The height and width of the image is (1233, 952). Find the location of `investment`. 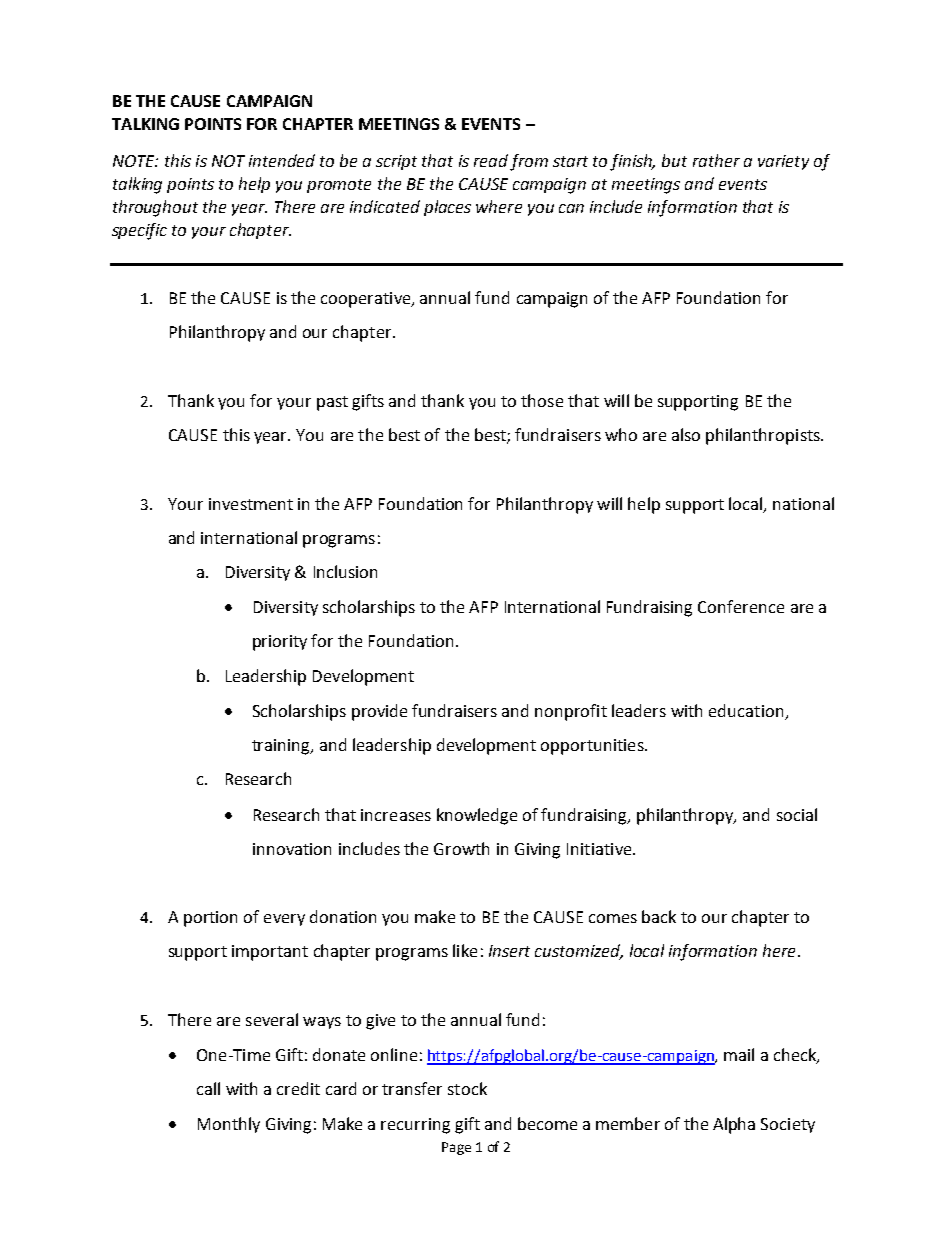

investment is located at coordinates (251, 504).
